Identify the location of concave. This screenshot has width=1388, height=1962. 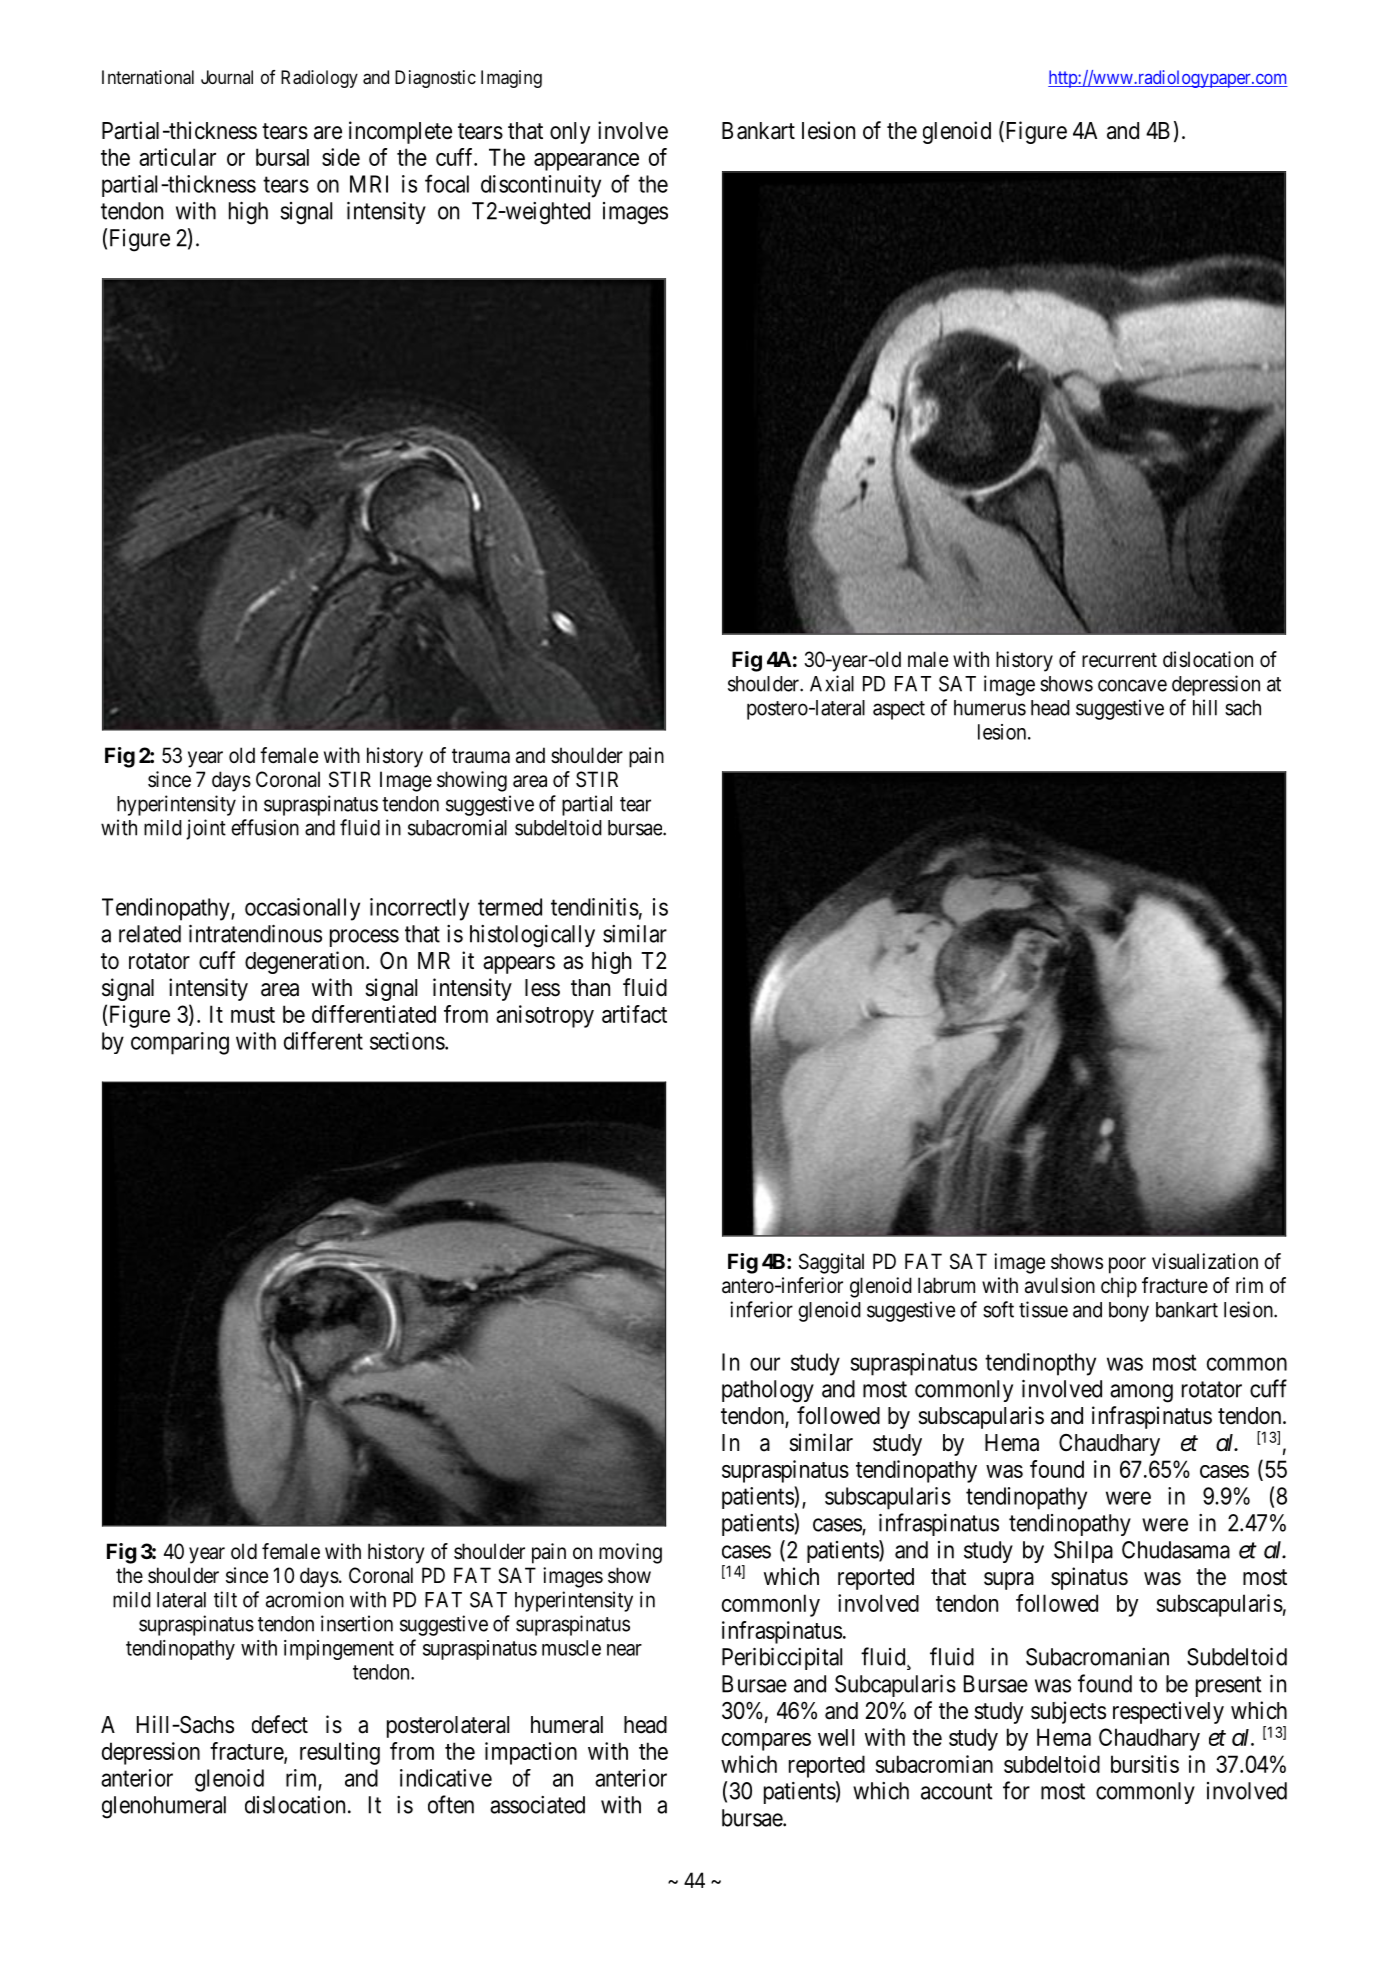
(1132, 685).
